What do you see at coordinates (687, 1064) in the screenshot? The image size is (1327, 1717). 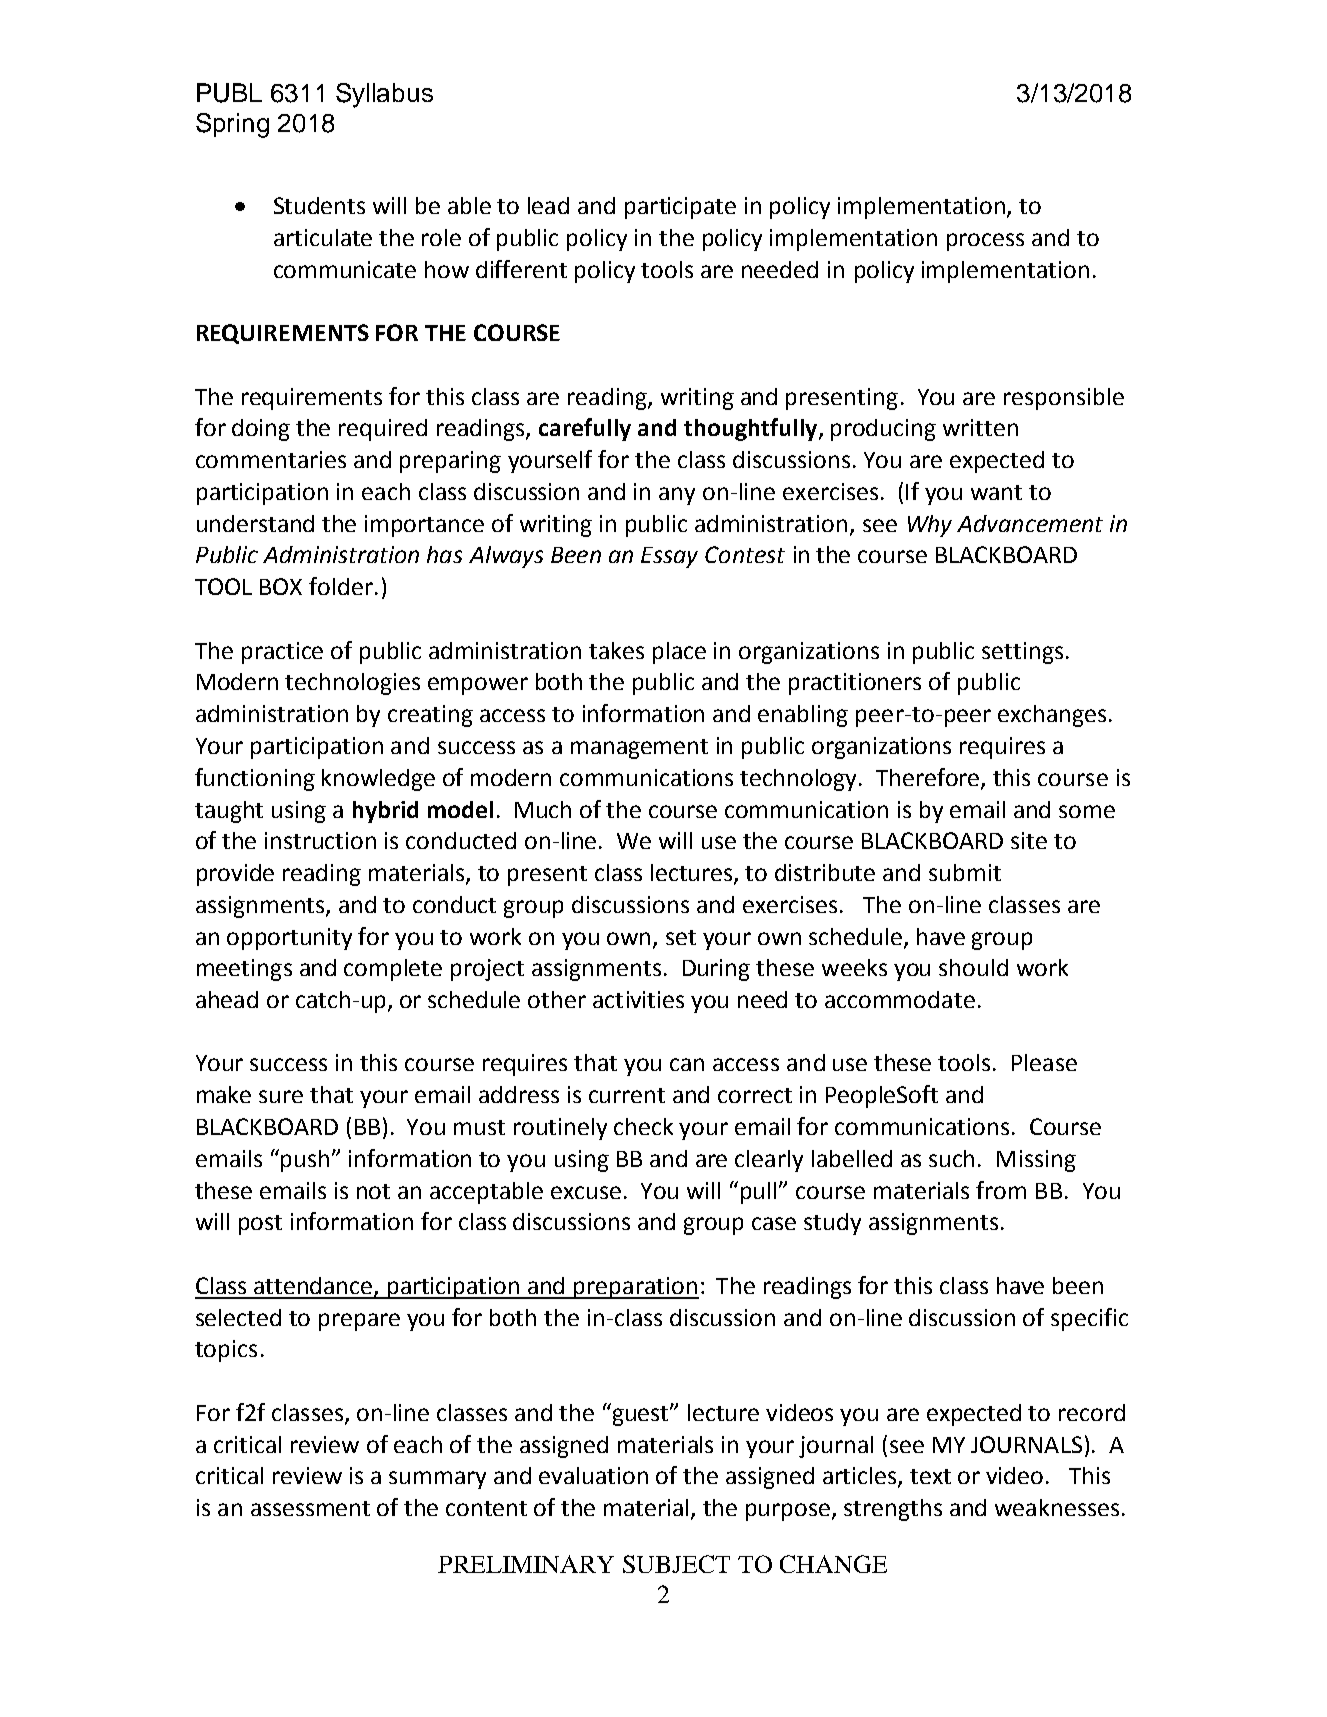 I see `can` at bounding box center [687, 1064].
